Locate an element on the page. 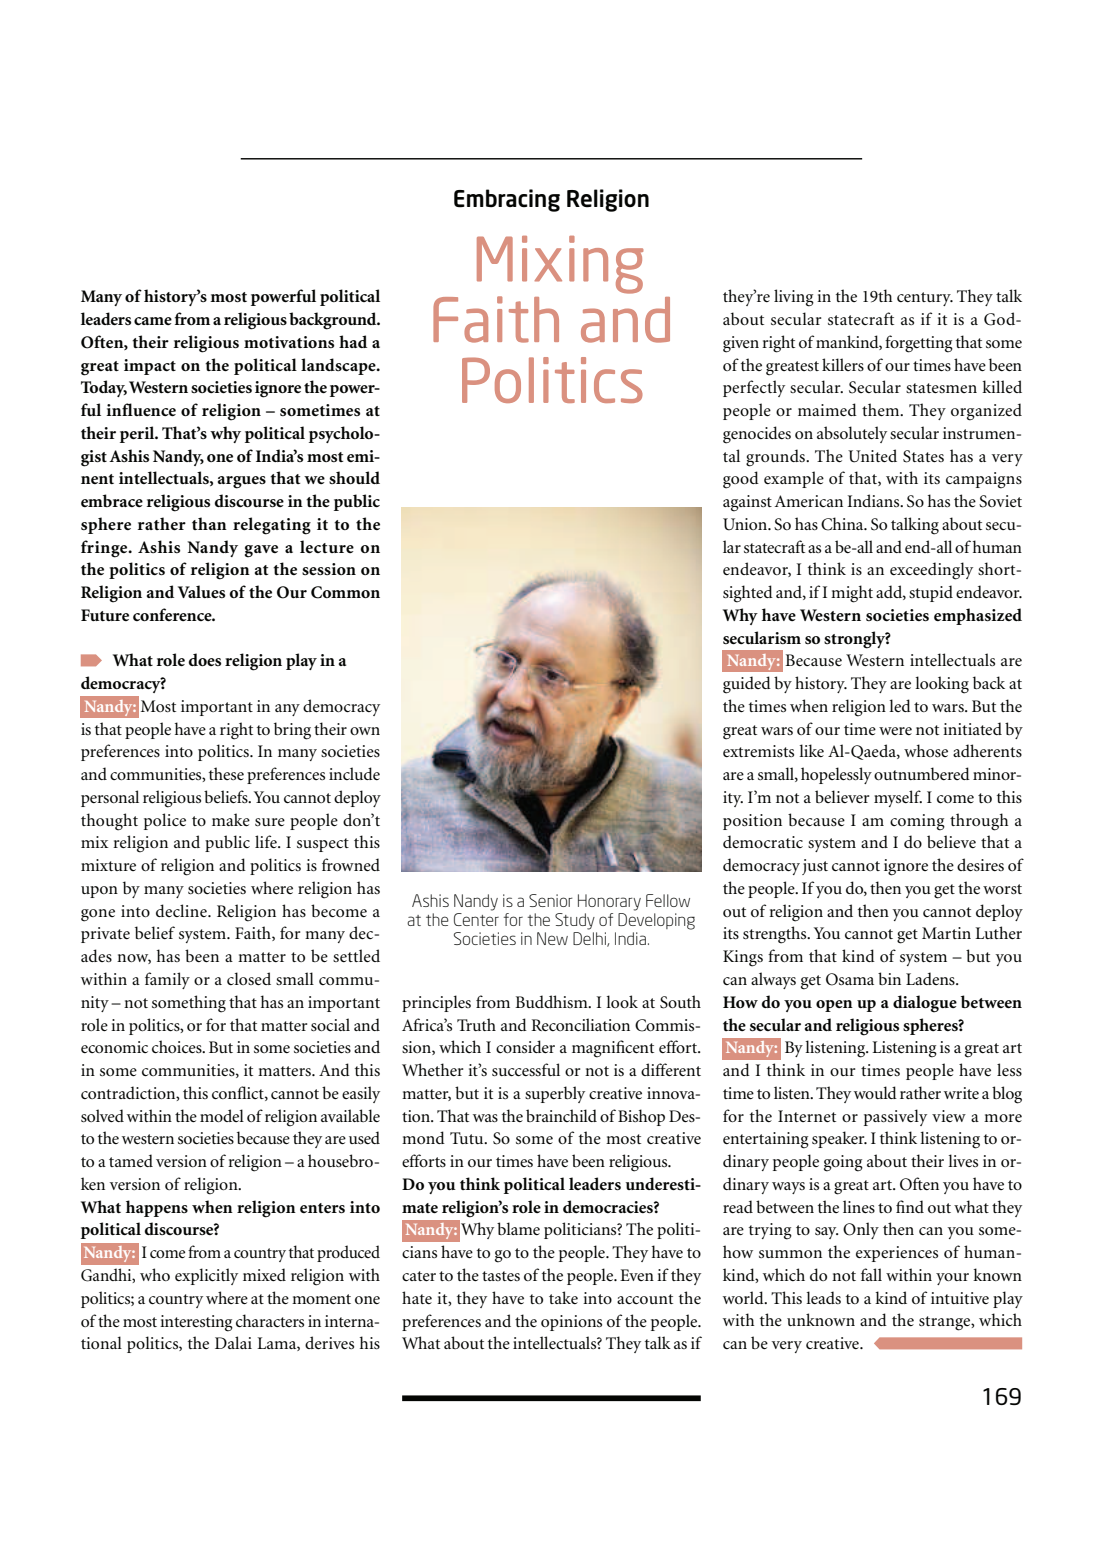 The height and width of the document is (1560, 1103). bin is located at coordinates (889, 978).
